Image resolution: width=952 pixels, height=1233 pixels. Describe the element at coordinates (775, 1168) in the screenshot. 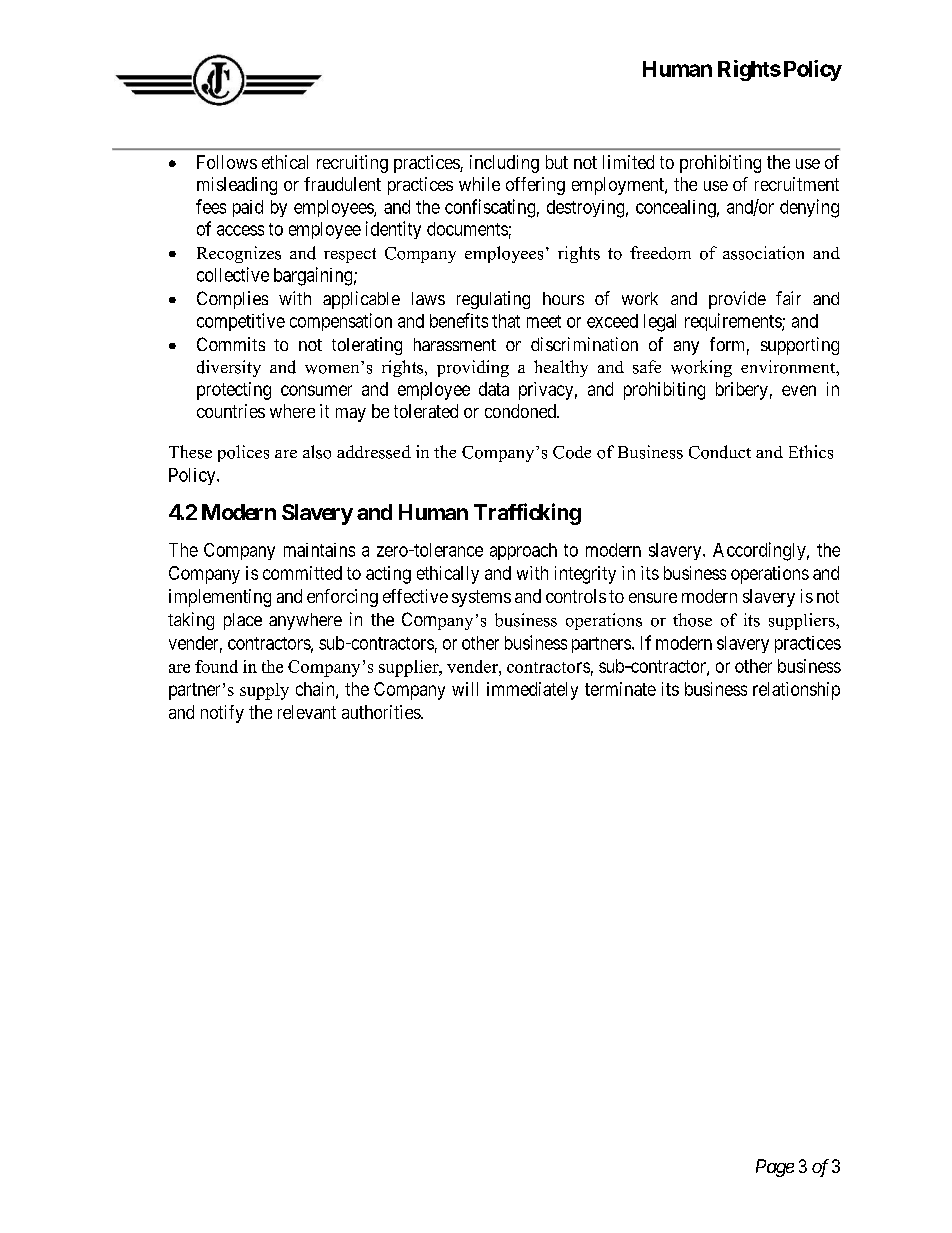

I see `Page` at that location.
